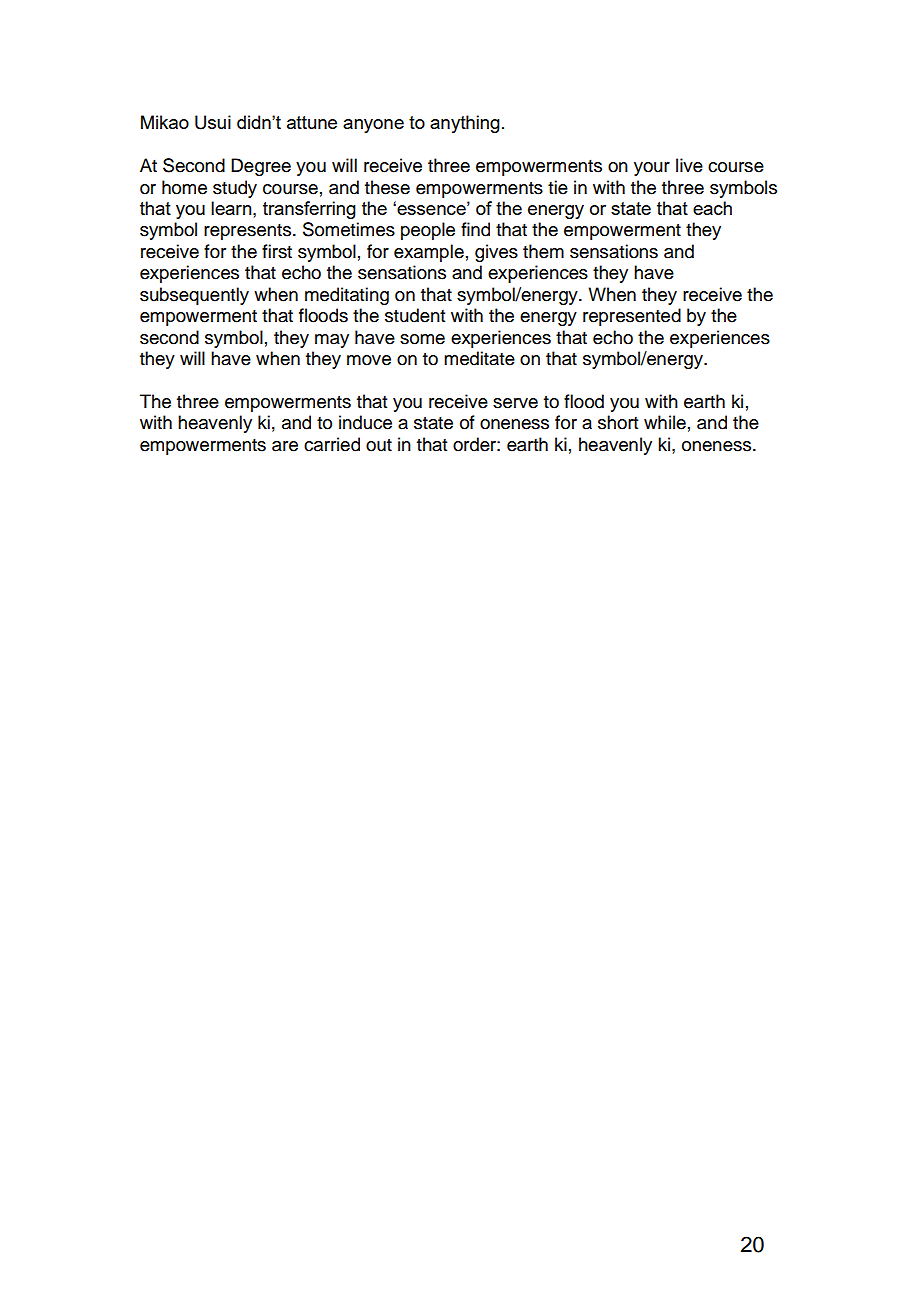 The width and height of the image is (924, 1307). I want to click on are, so click(285, 446).
